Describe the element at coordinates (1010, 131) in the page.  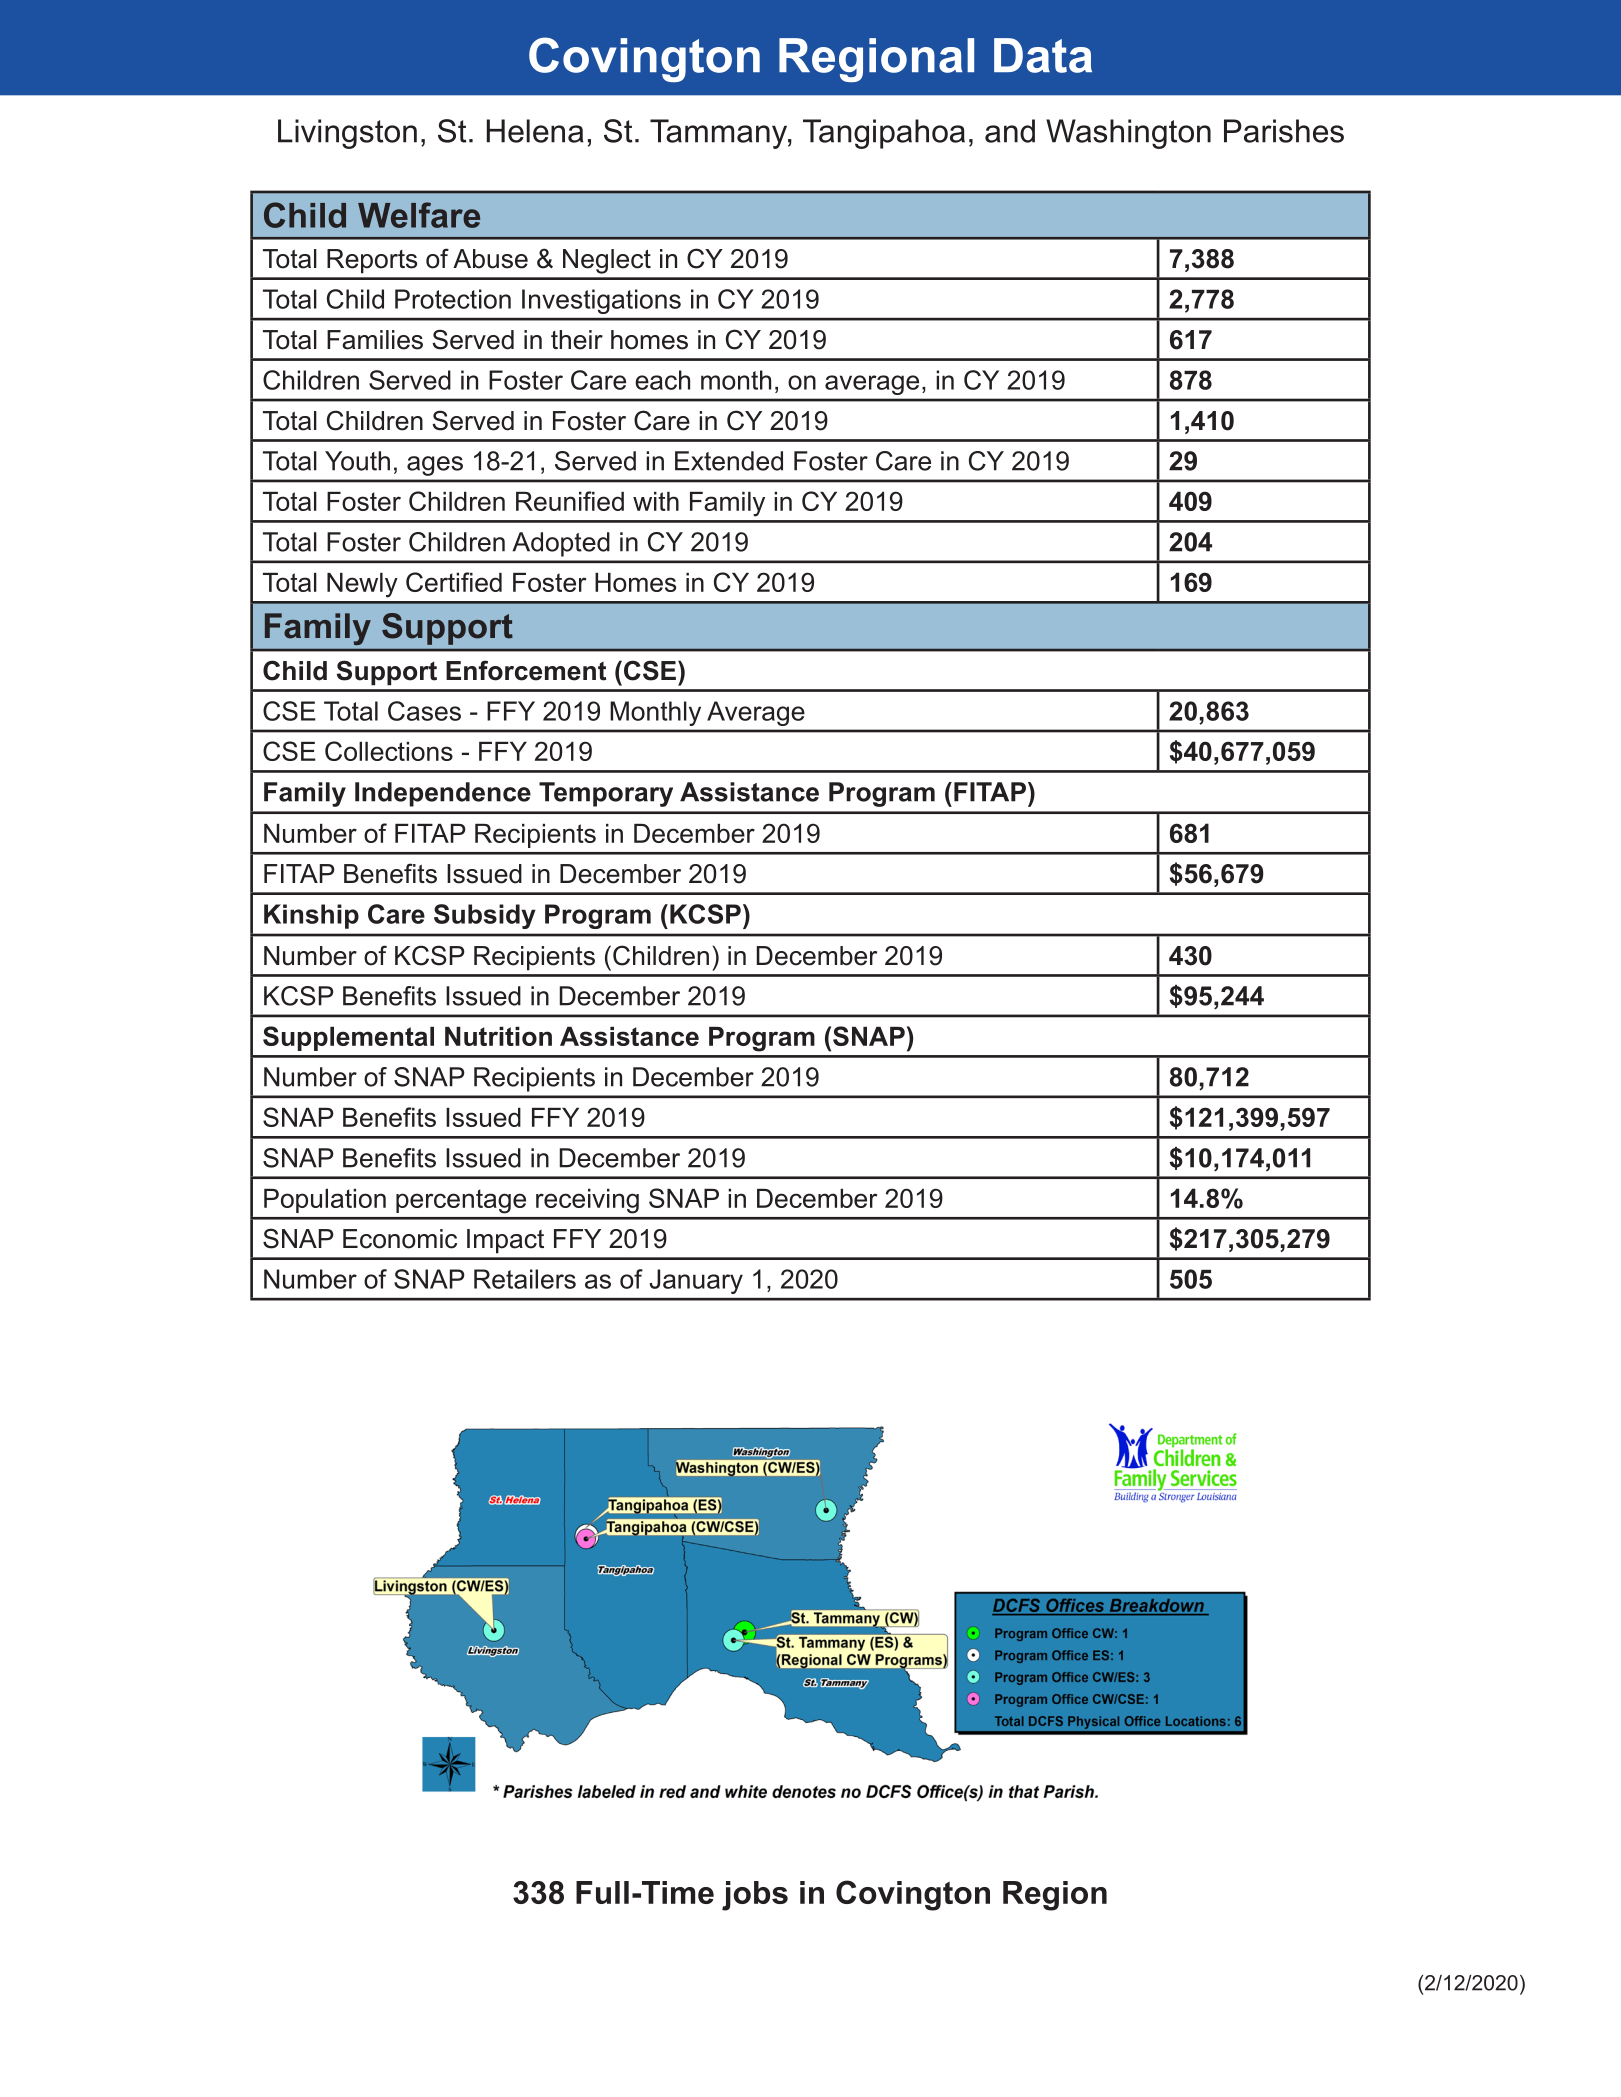
I see `and` at that location.
